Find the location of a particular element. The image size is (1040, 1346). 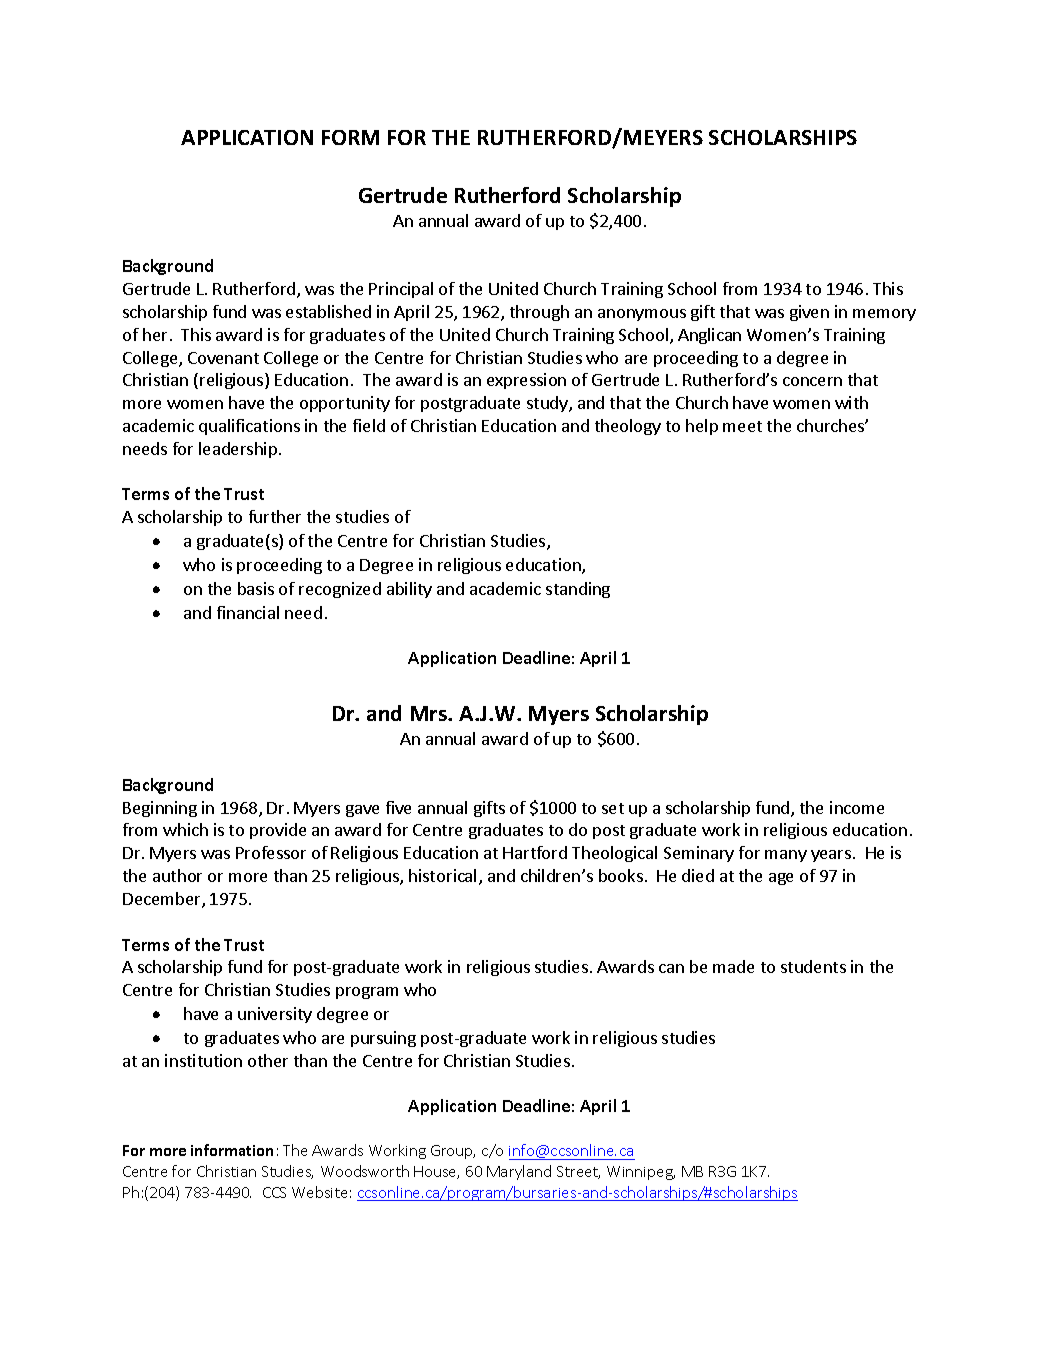

given is located at coordinates (809, 313).
